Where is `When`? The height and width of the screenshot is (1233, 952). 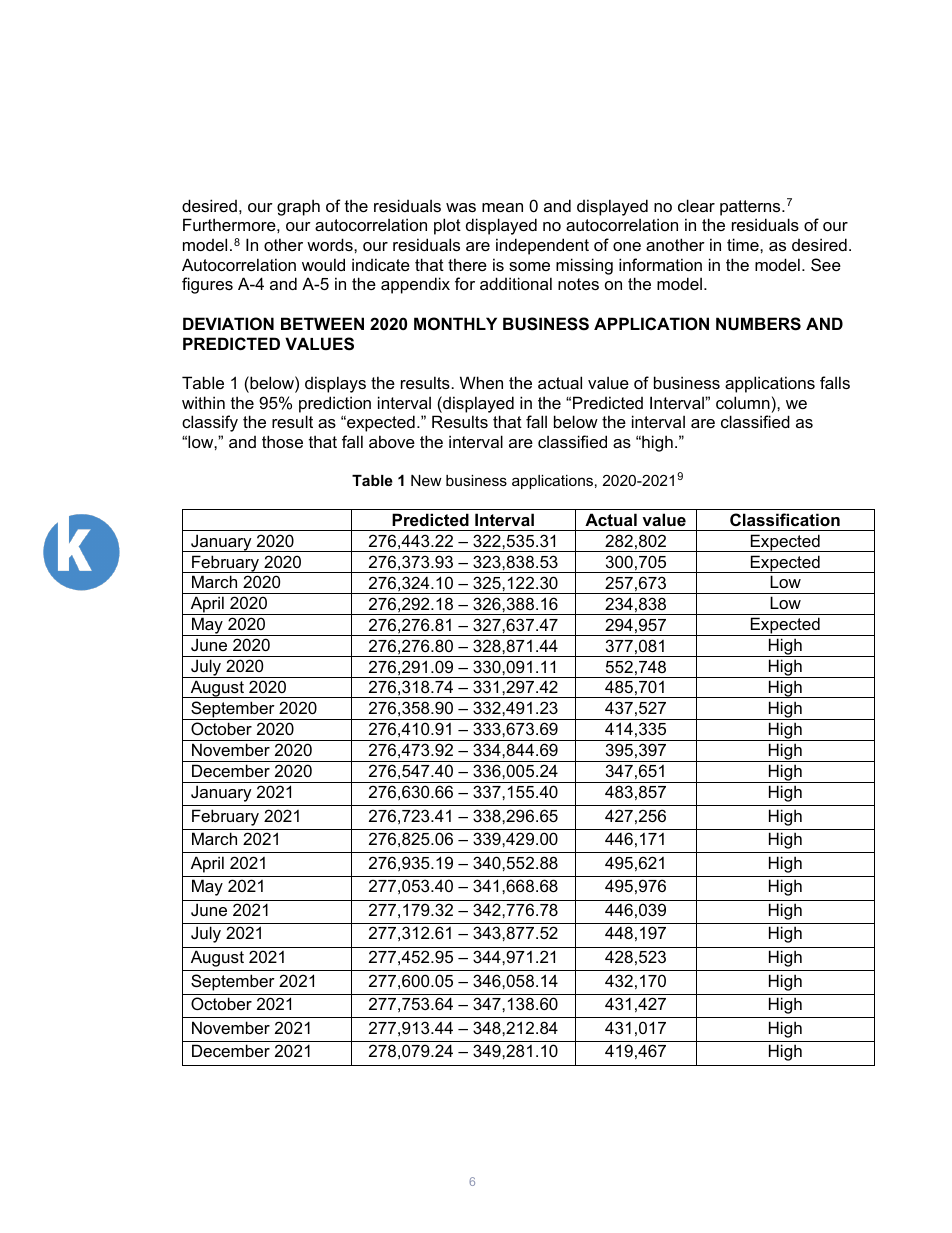 When is located at coordinates (481, 382).
